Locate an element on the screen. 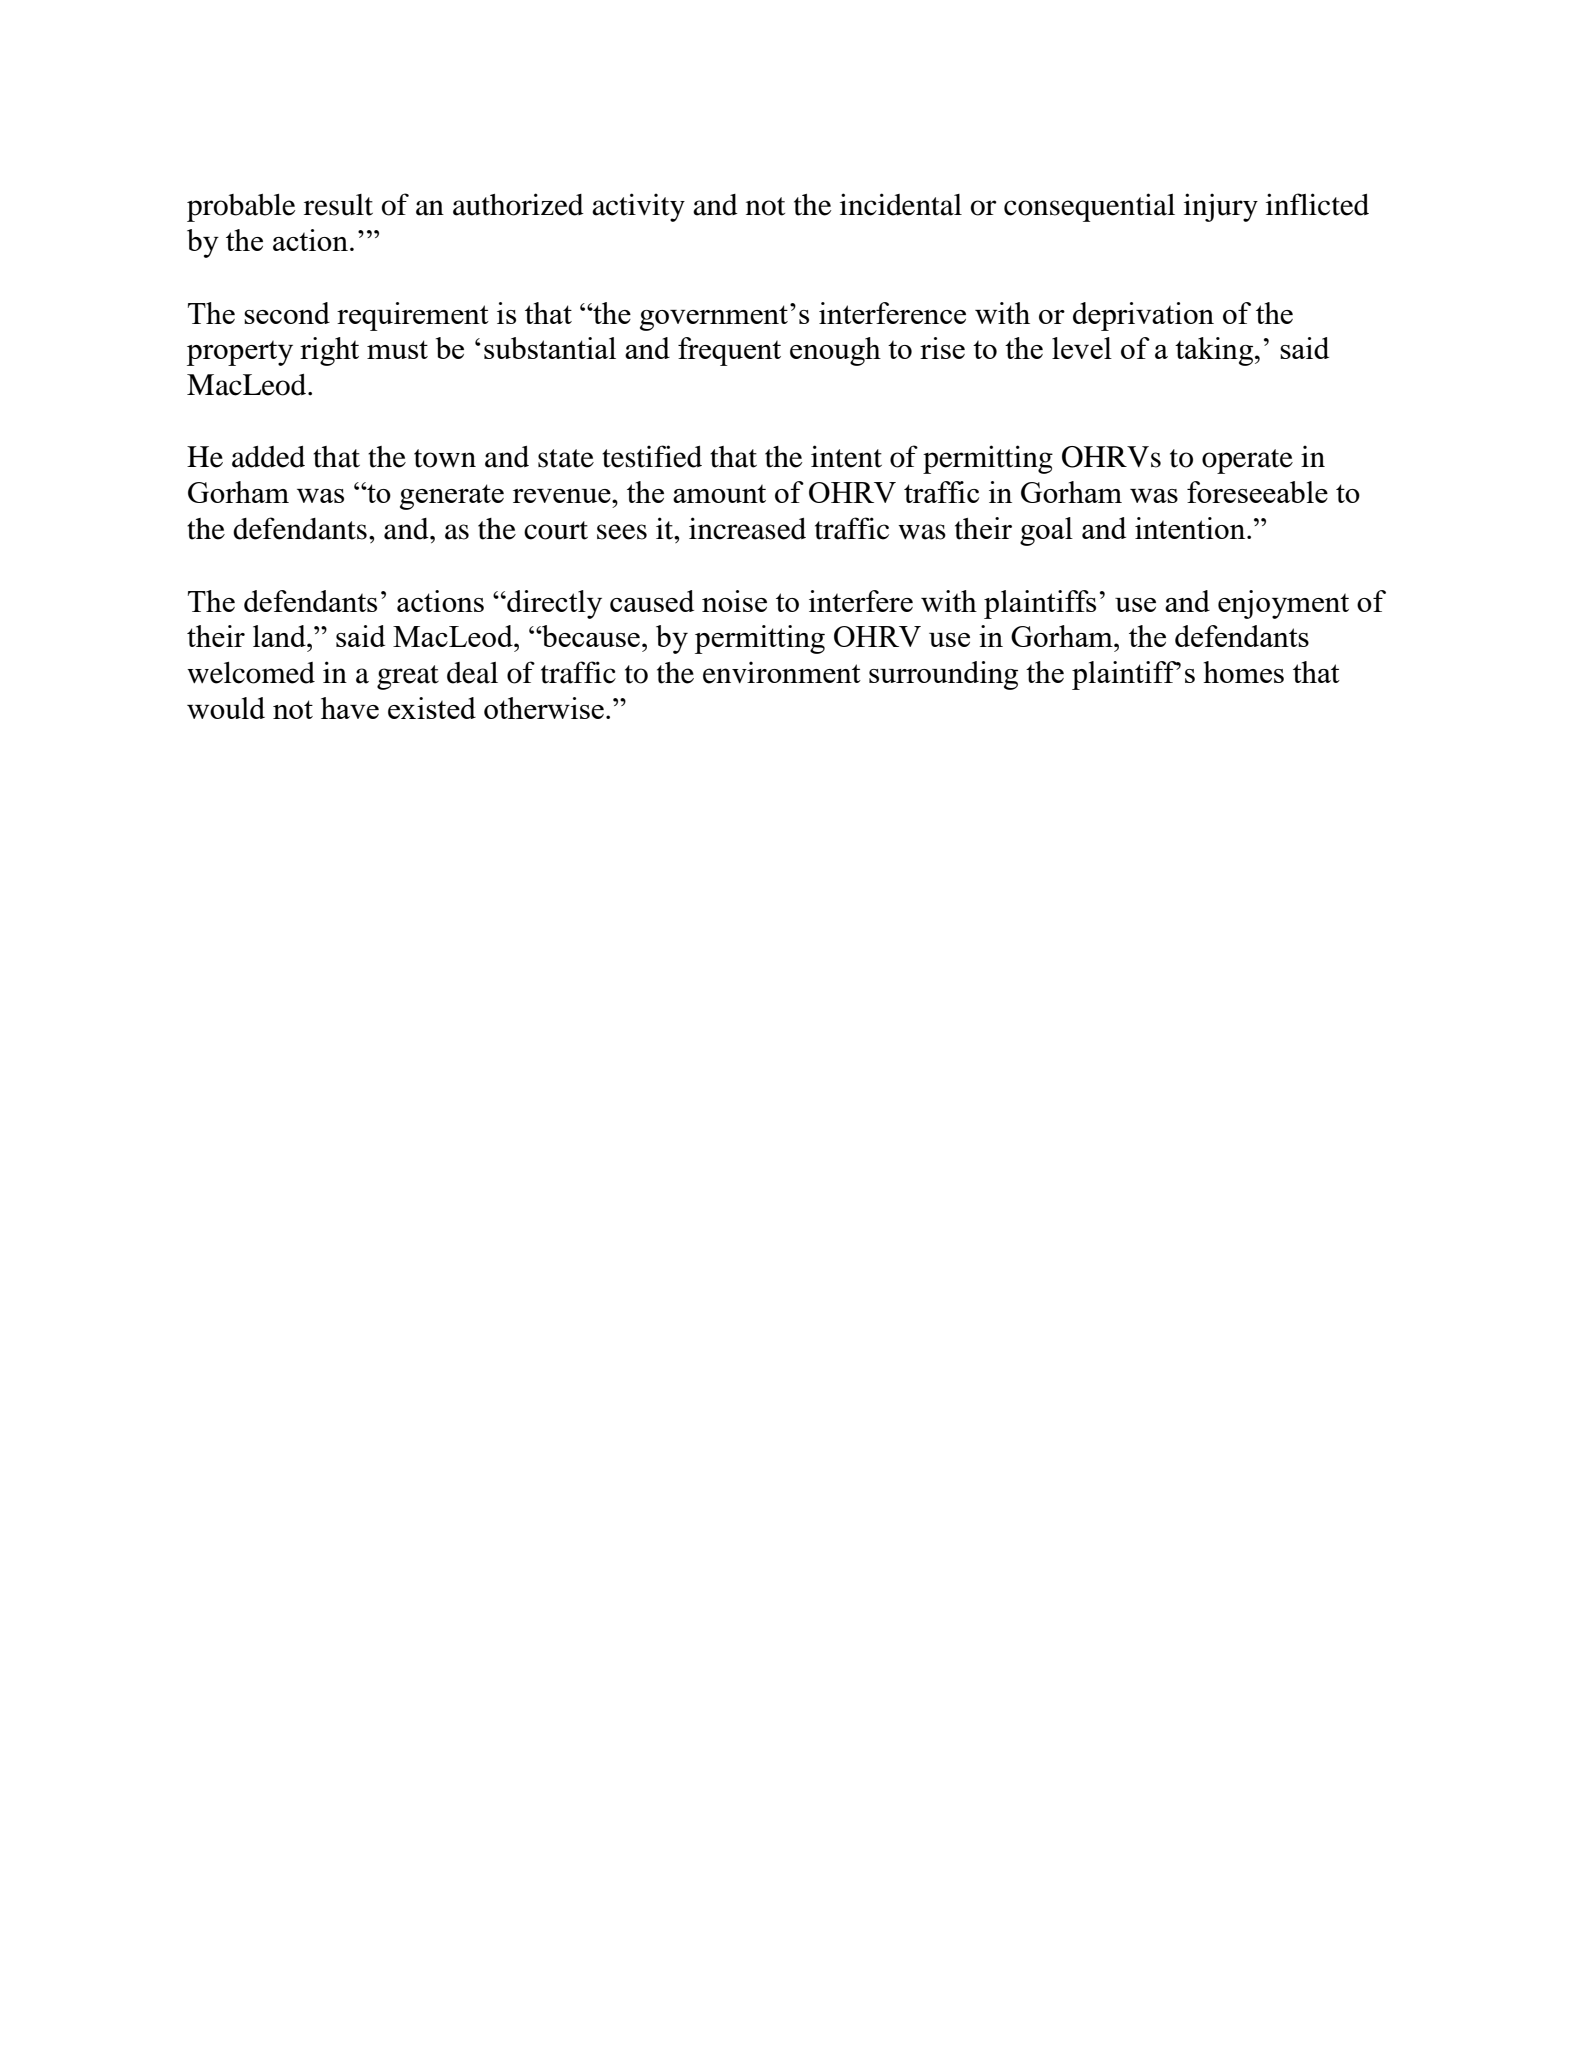 The height and width of the screenshot is (2059, 1591). directly is located at coordinates (553, 604).
